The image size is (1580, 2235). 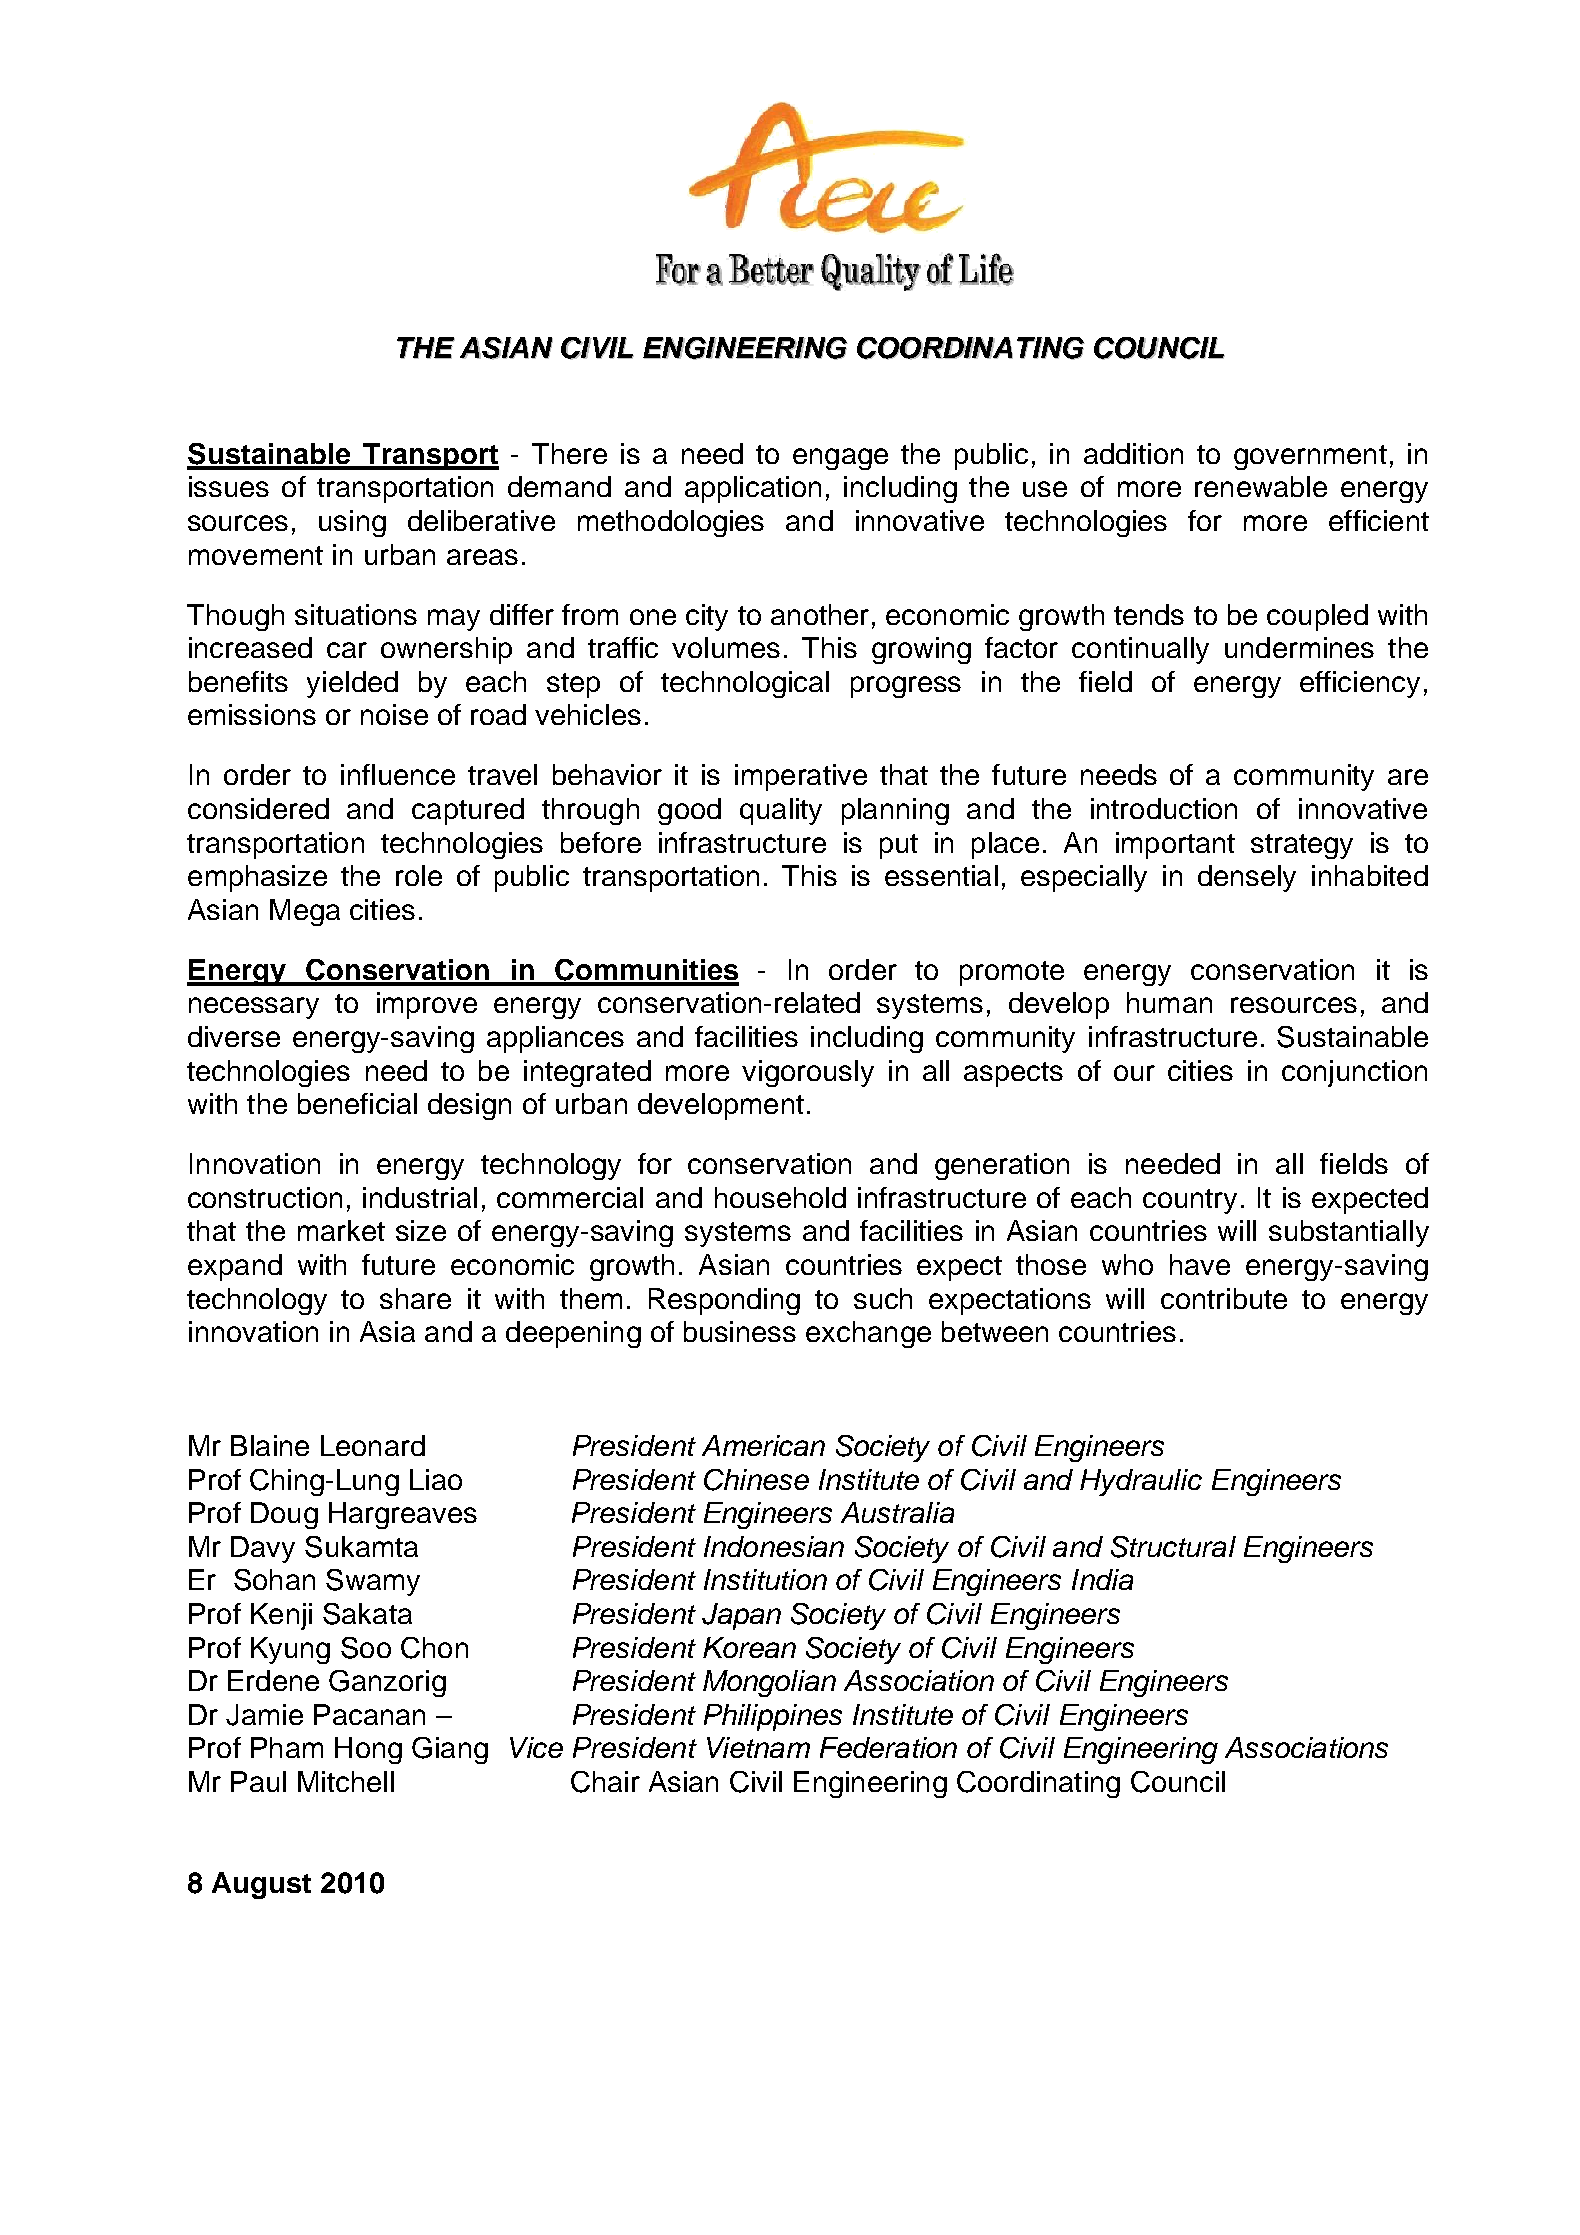 I want to click on Mitchell, so click(x=346, y=1781).
